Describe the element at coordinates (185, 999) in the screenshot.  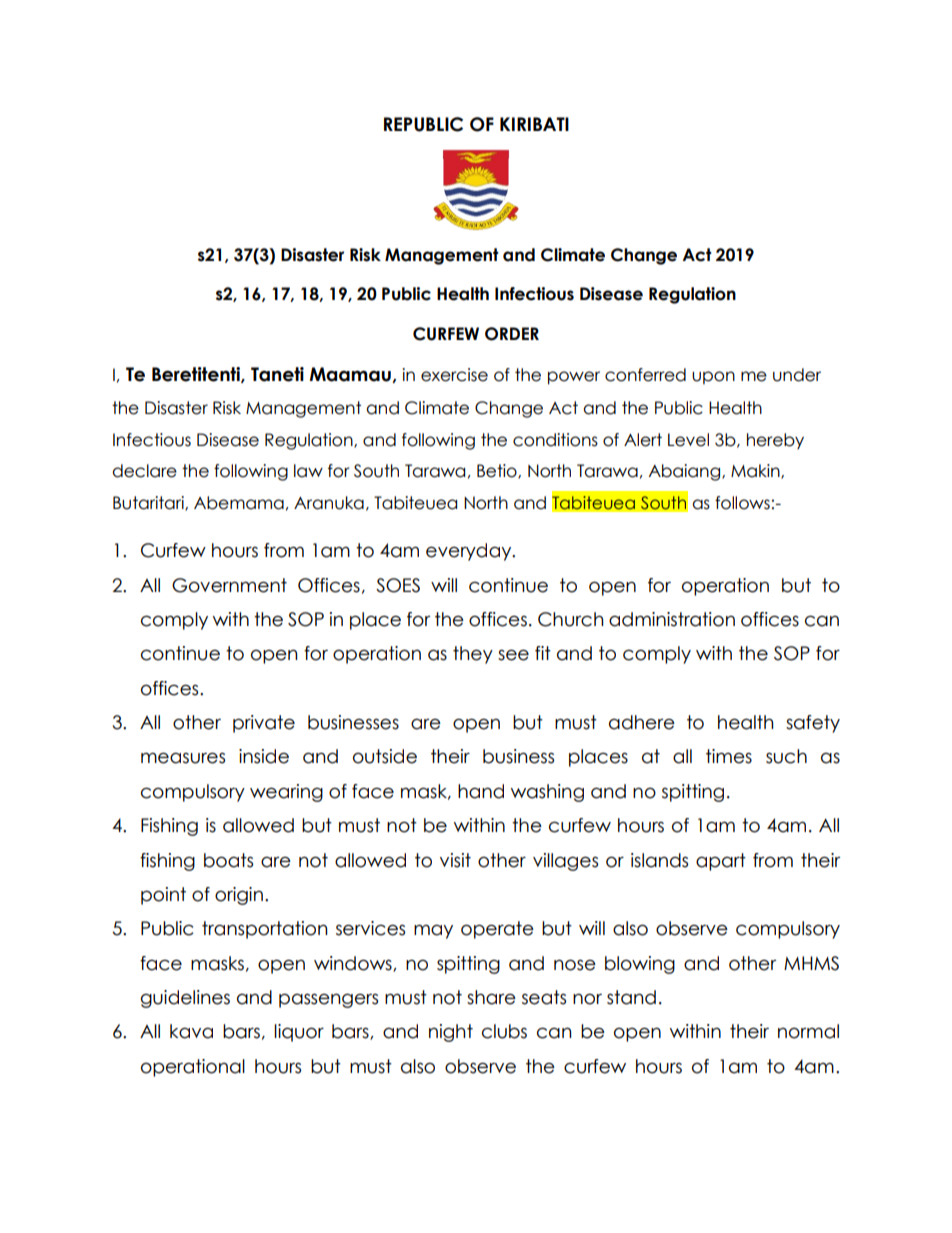
I see `guidelines` at that location.
